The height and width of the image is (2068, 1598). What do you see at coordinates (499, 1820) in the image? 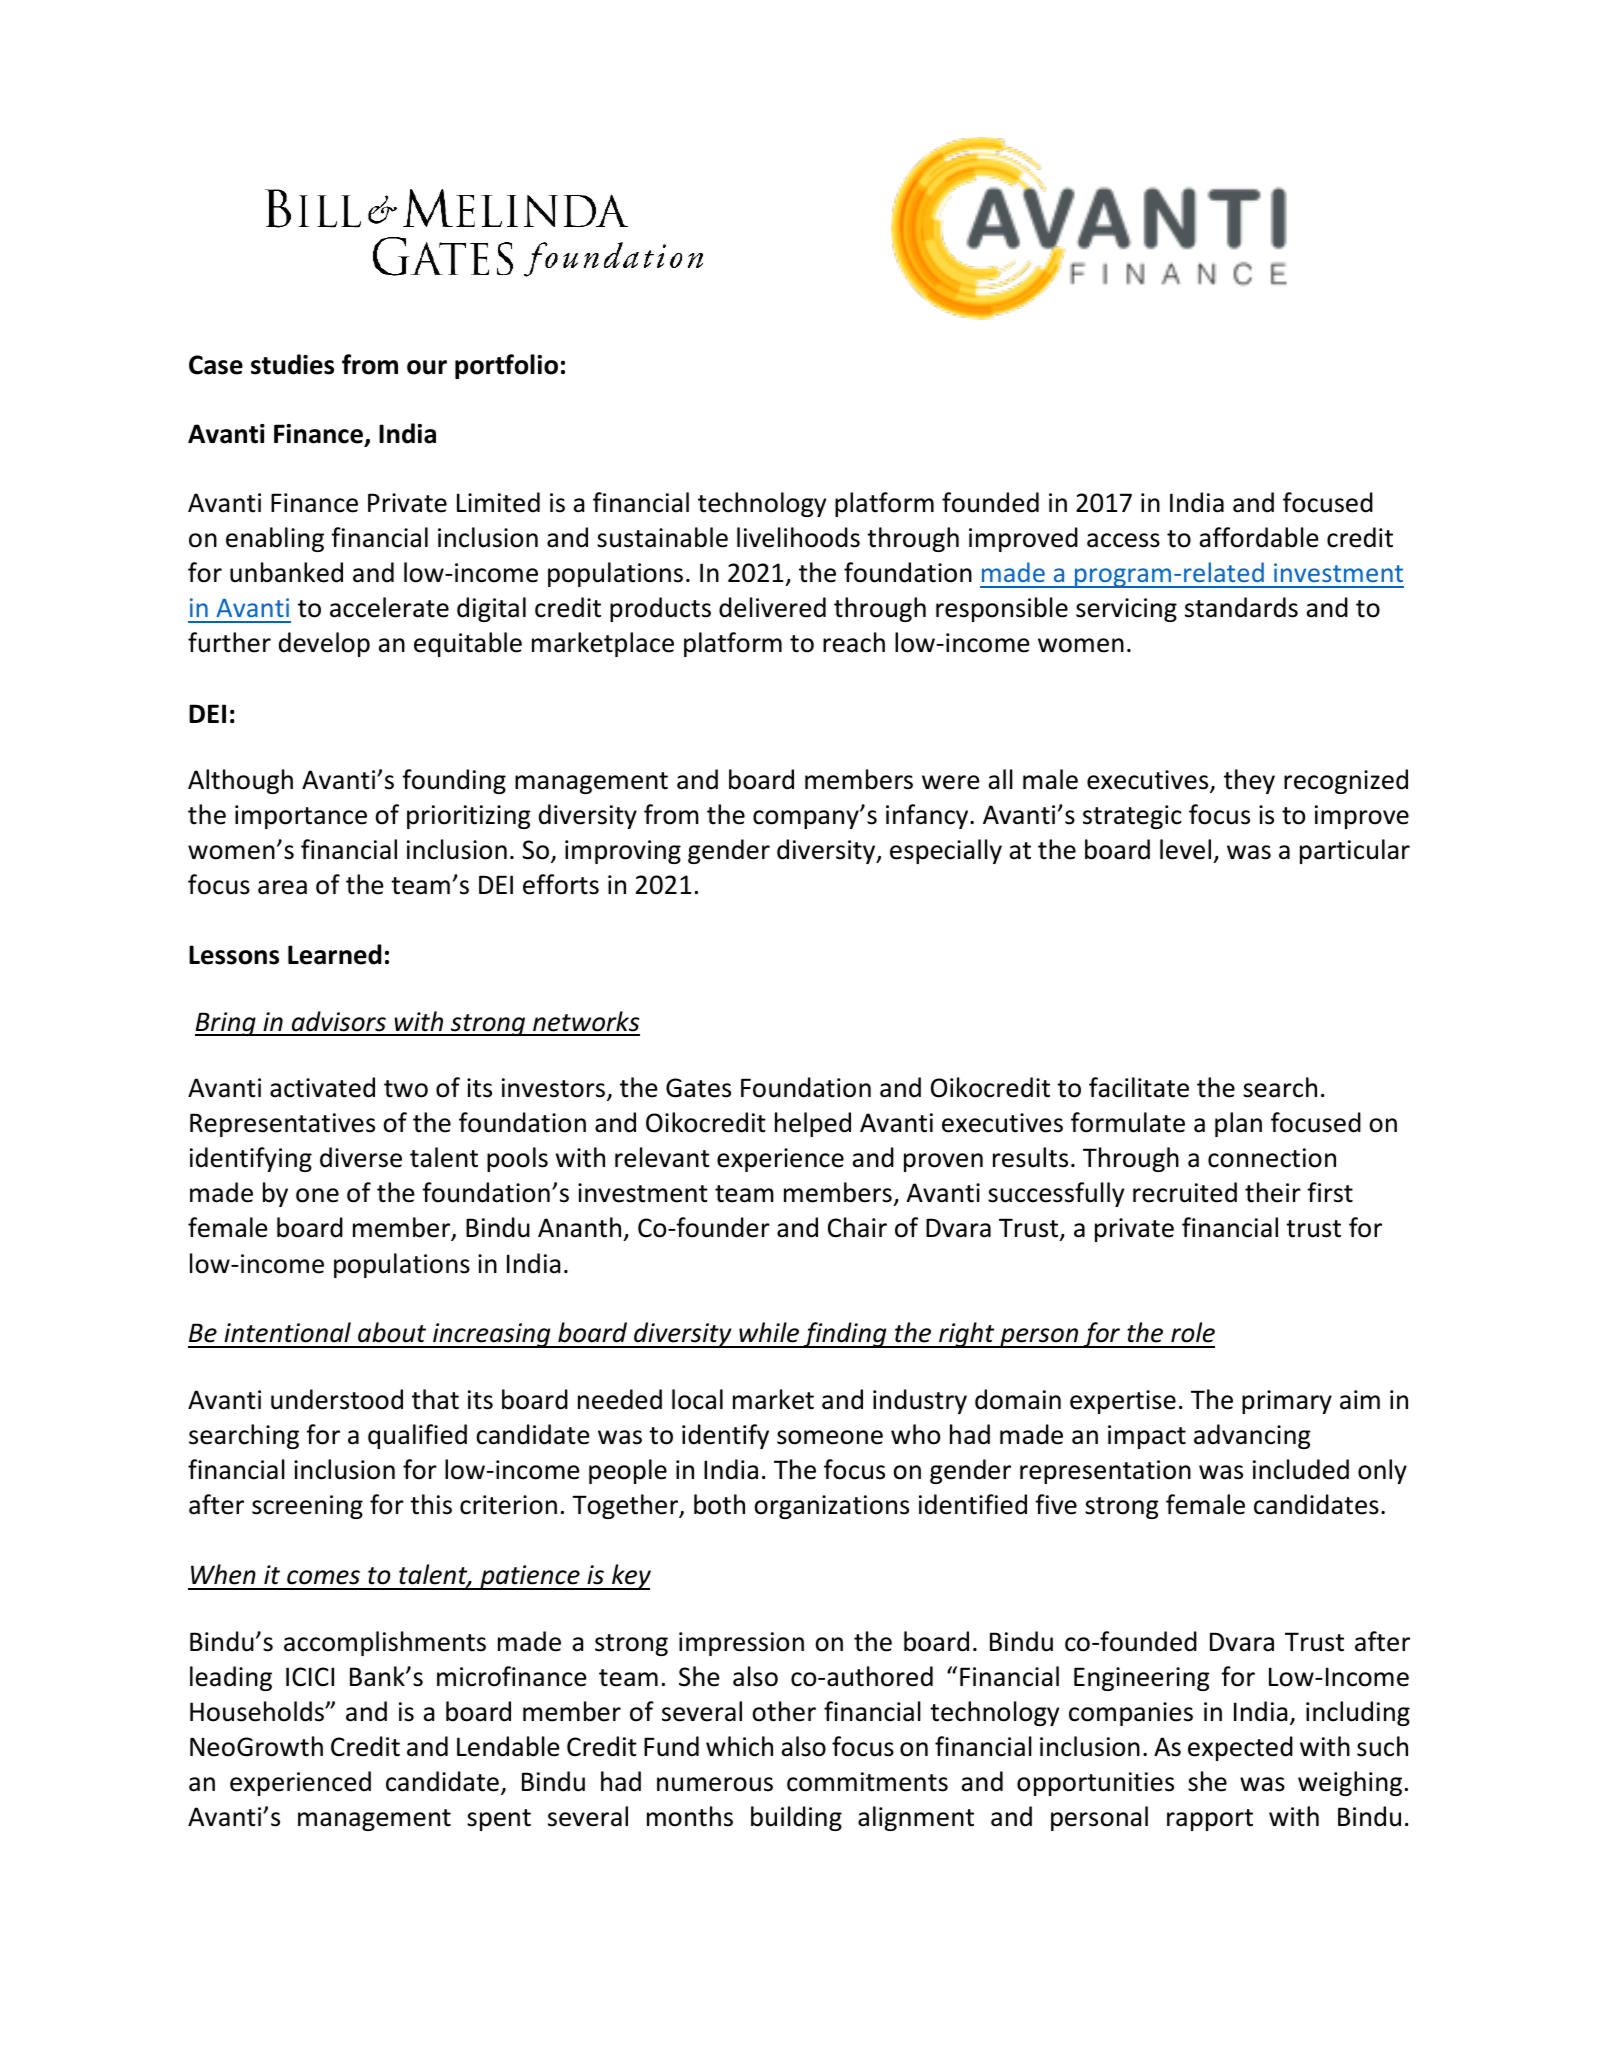
I see `spent` at bounding box center [499, 1820].
